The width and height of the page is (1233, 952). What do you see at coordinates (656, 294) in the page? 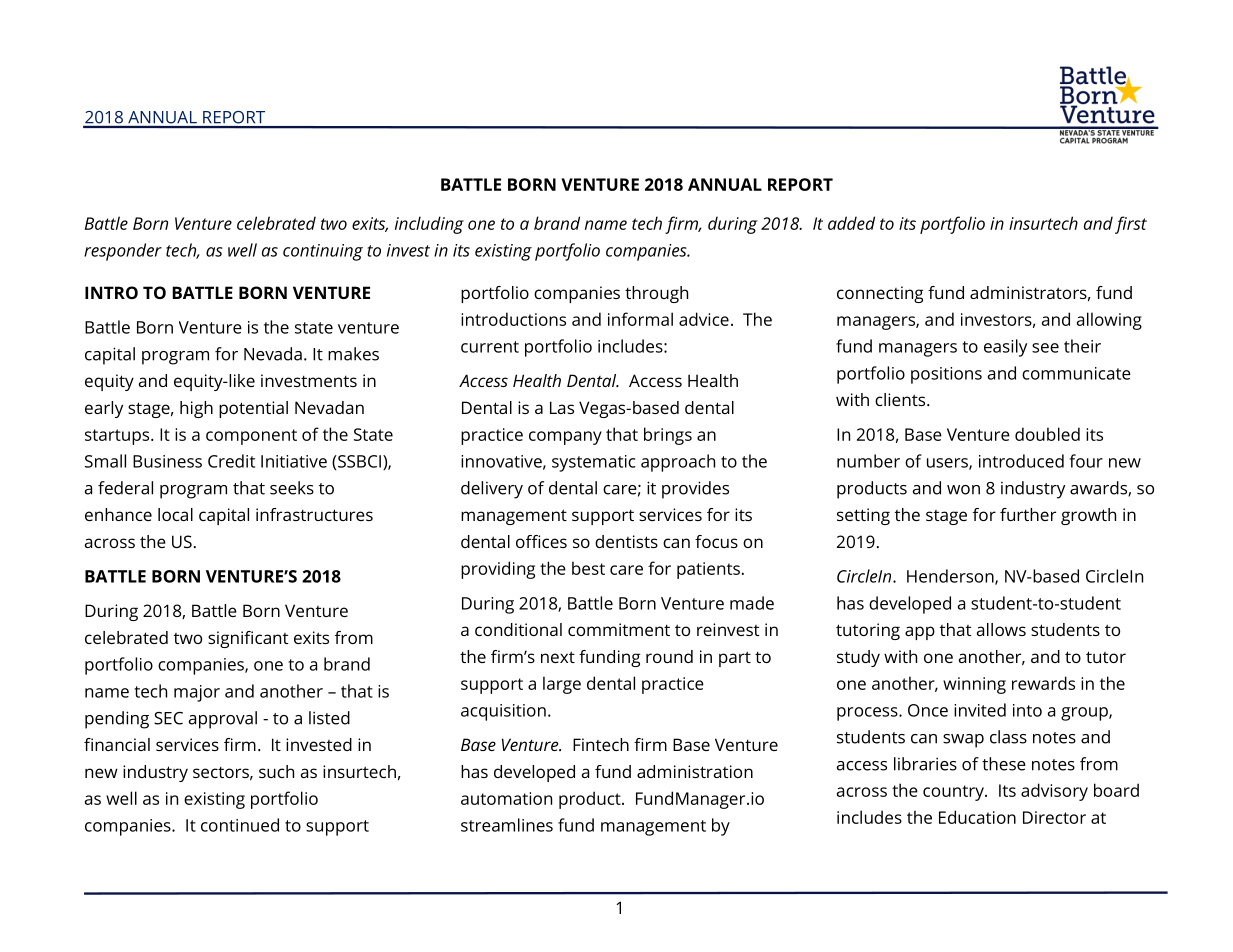
I see `through` at bounding box center [656, 294].
